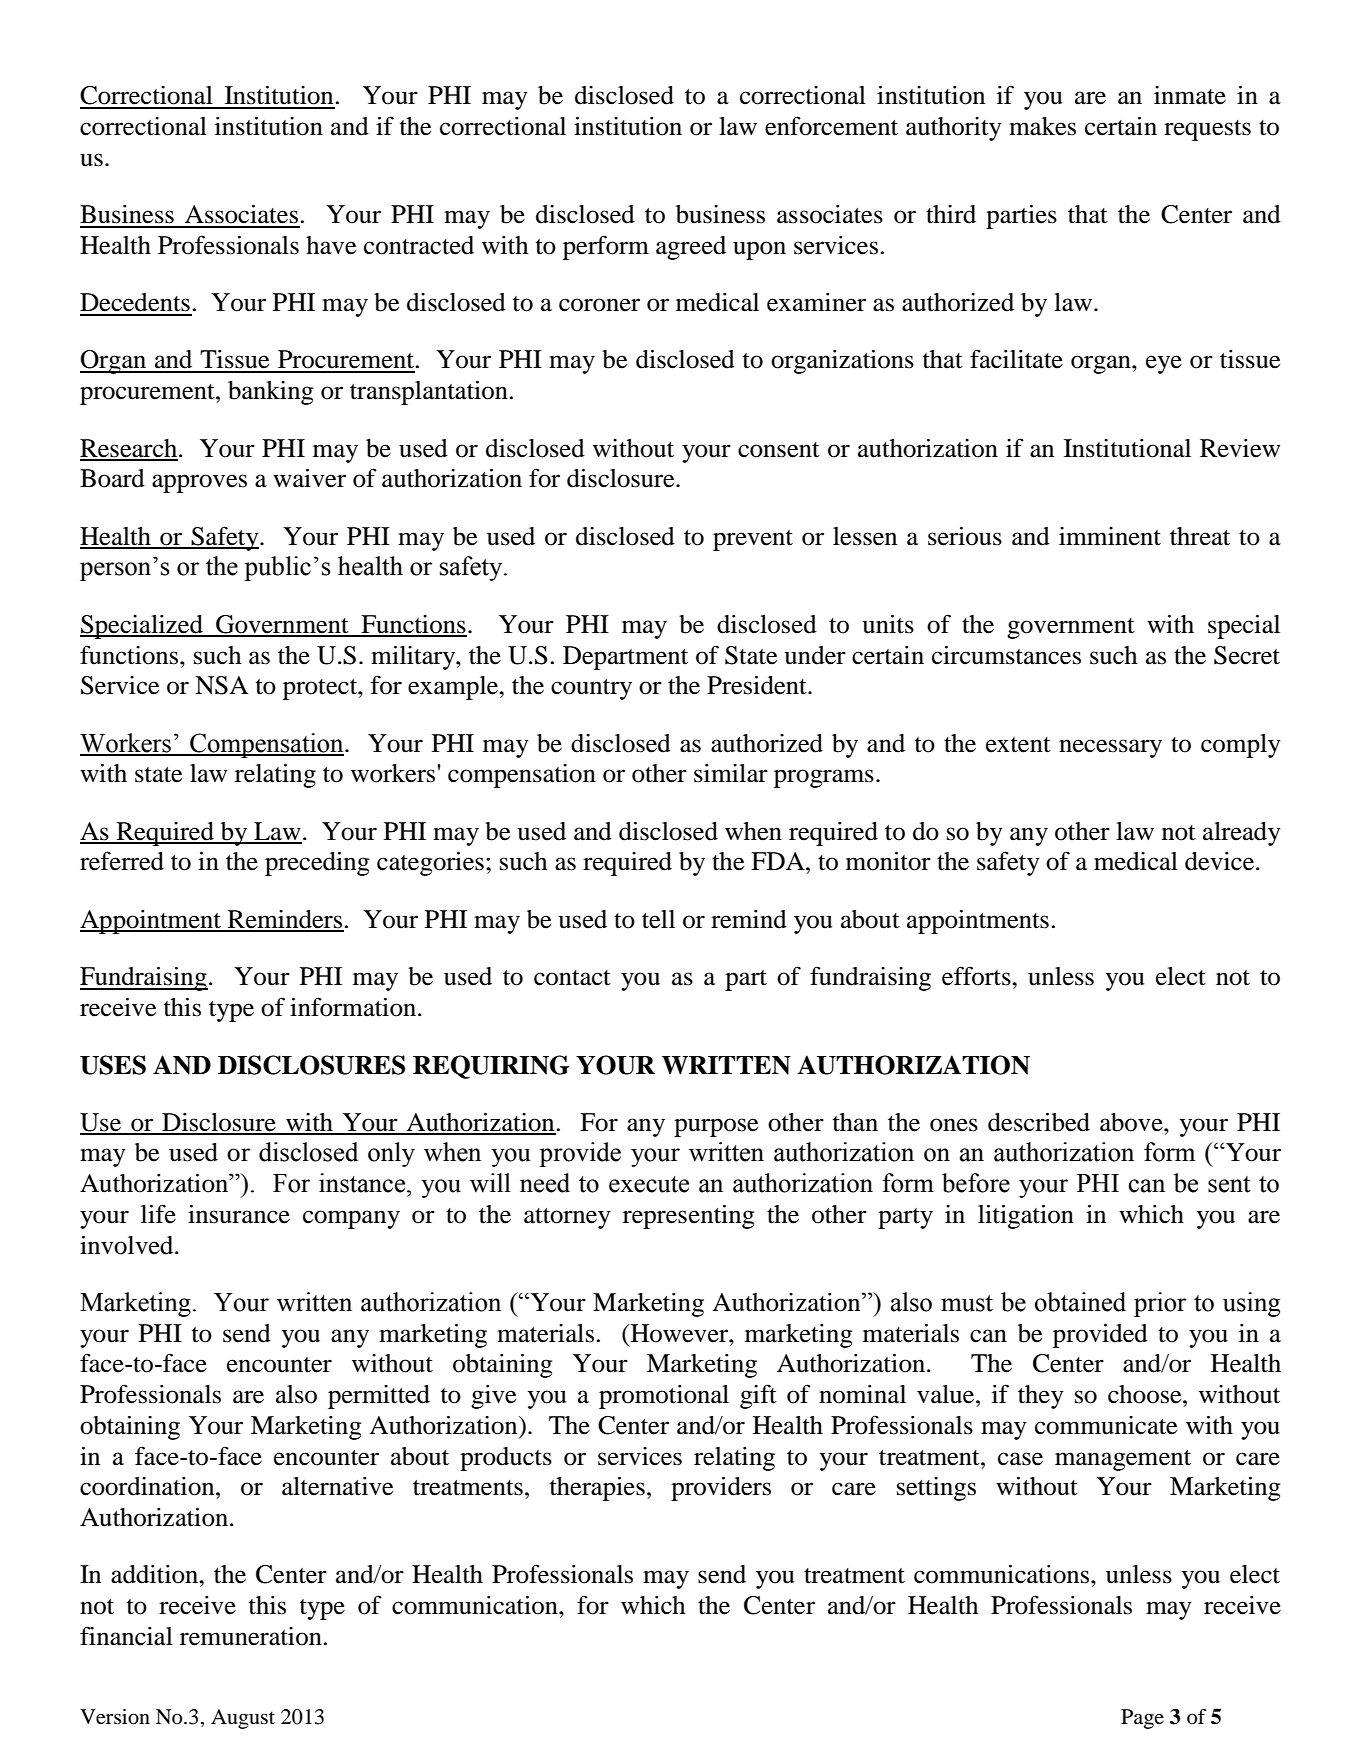 The width and height of the image is (1361, 1762). What do you see at coordinates (1042, 126) in the image?
I see `makes` at bounding box center [1042, 126].
